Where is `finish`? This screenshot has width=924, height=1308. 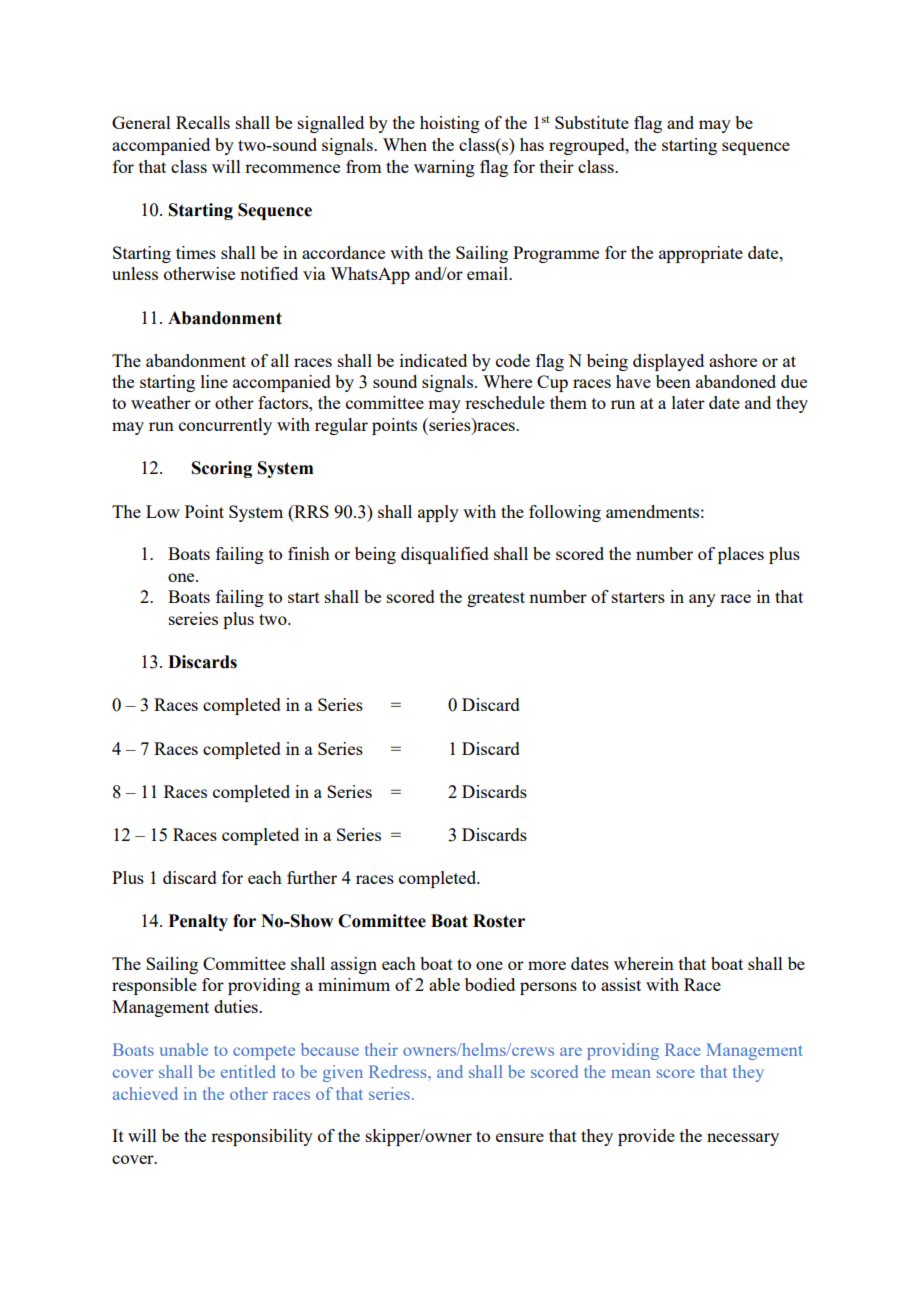 finish is located at coordinates (309, 553).
